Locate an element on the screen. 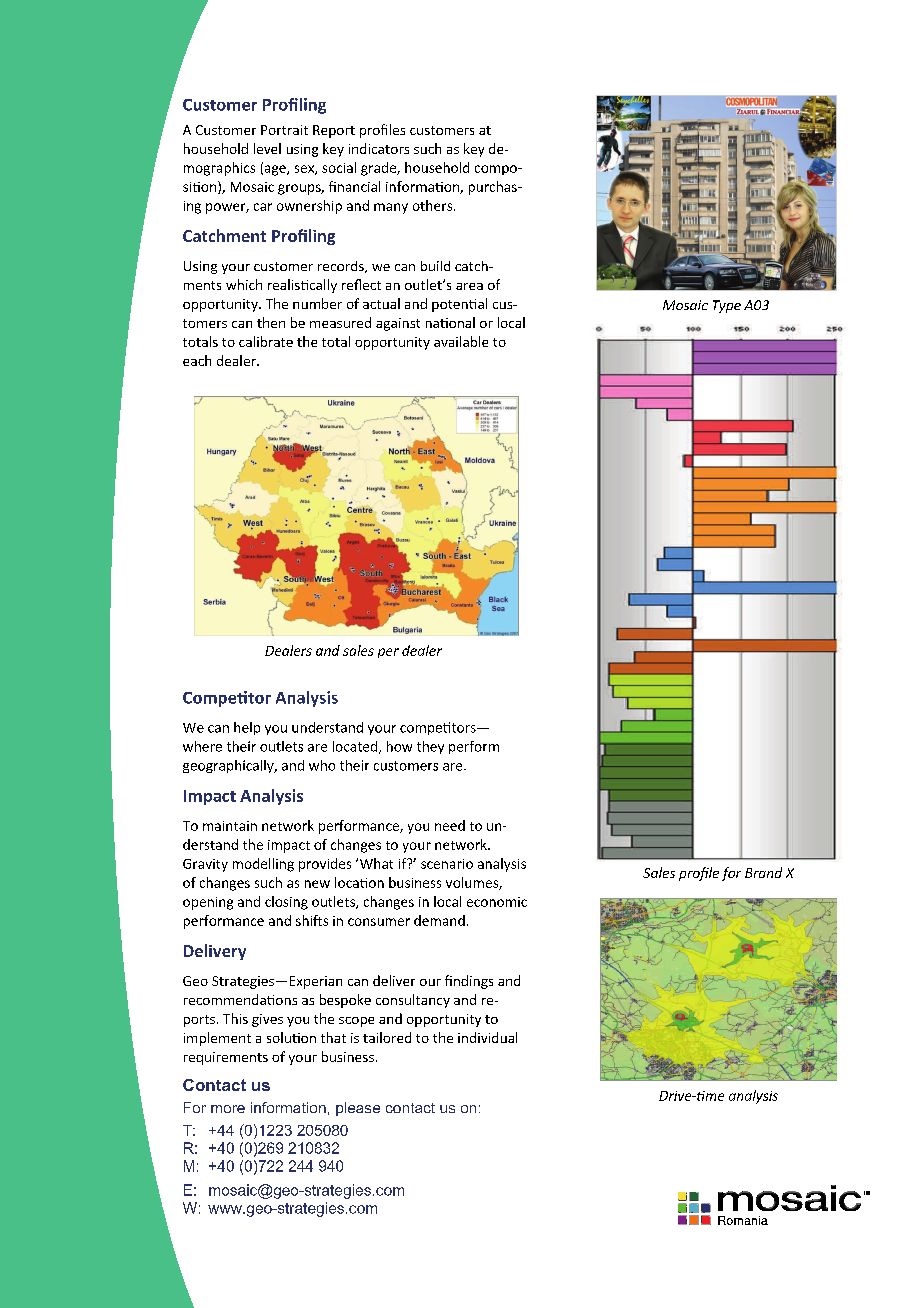 This screenshot has width=924, height=1308. Brand is located at coordinates (763, 872).
